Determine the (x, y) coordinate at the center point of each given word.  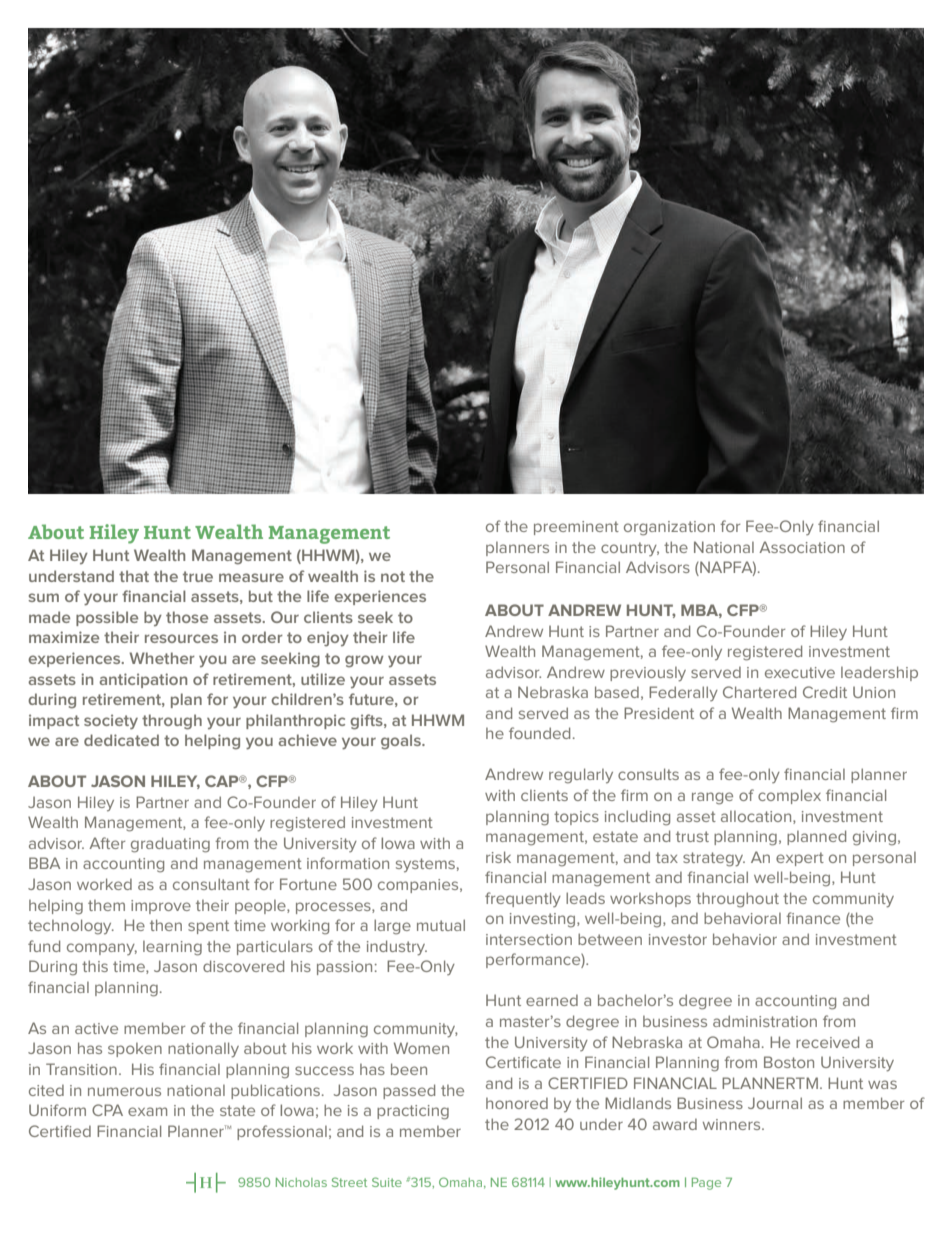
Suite (387, 1182)
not (393, 576)
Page (706, 1183)
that (134, 576)
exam (147, 1111)
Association (802, 547)
